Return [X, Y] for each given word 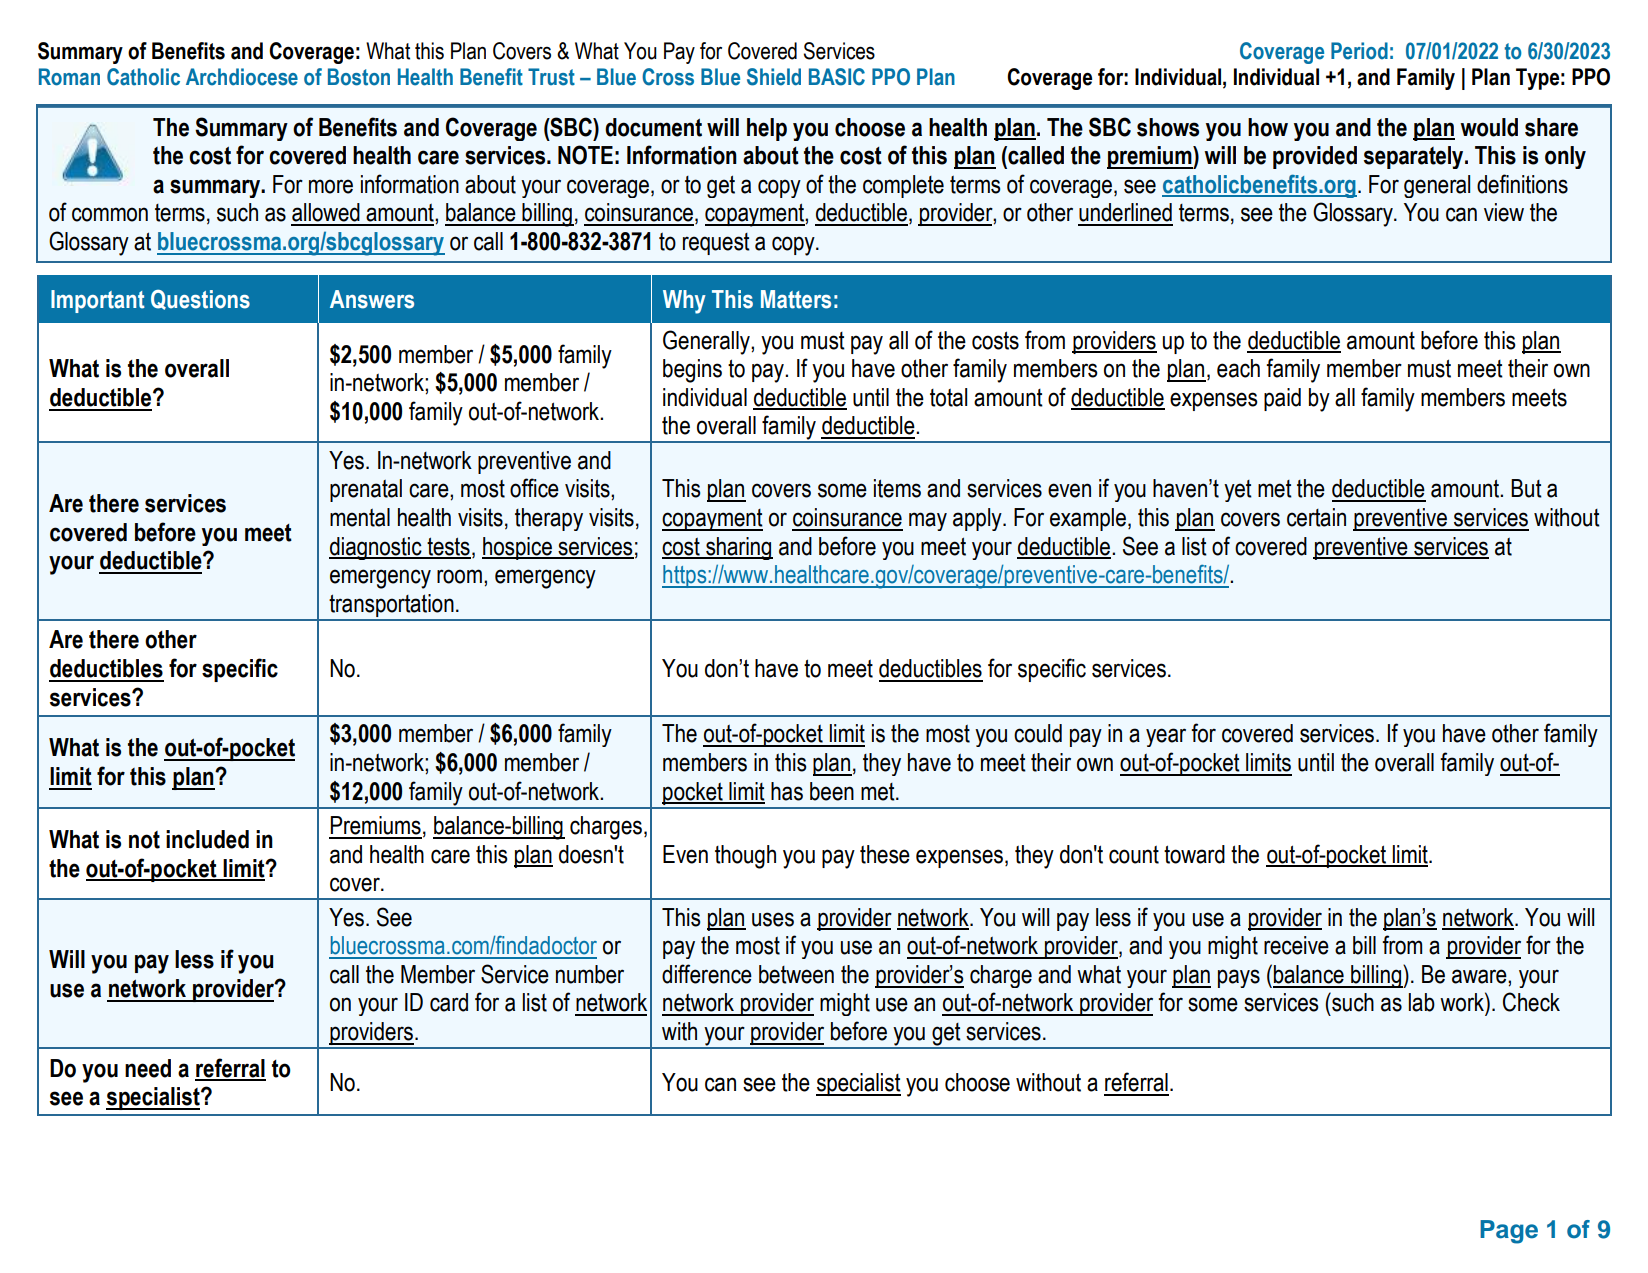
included [207, 839]
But [1526, 488]
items [897, 488]
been [832, 791]
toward [1194, 854]
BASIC [837, 77]
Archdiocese [242, 77]
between [796, 974]
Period [1359, 51]
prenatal [366, 490]
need [148, 1068]
